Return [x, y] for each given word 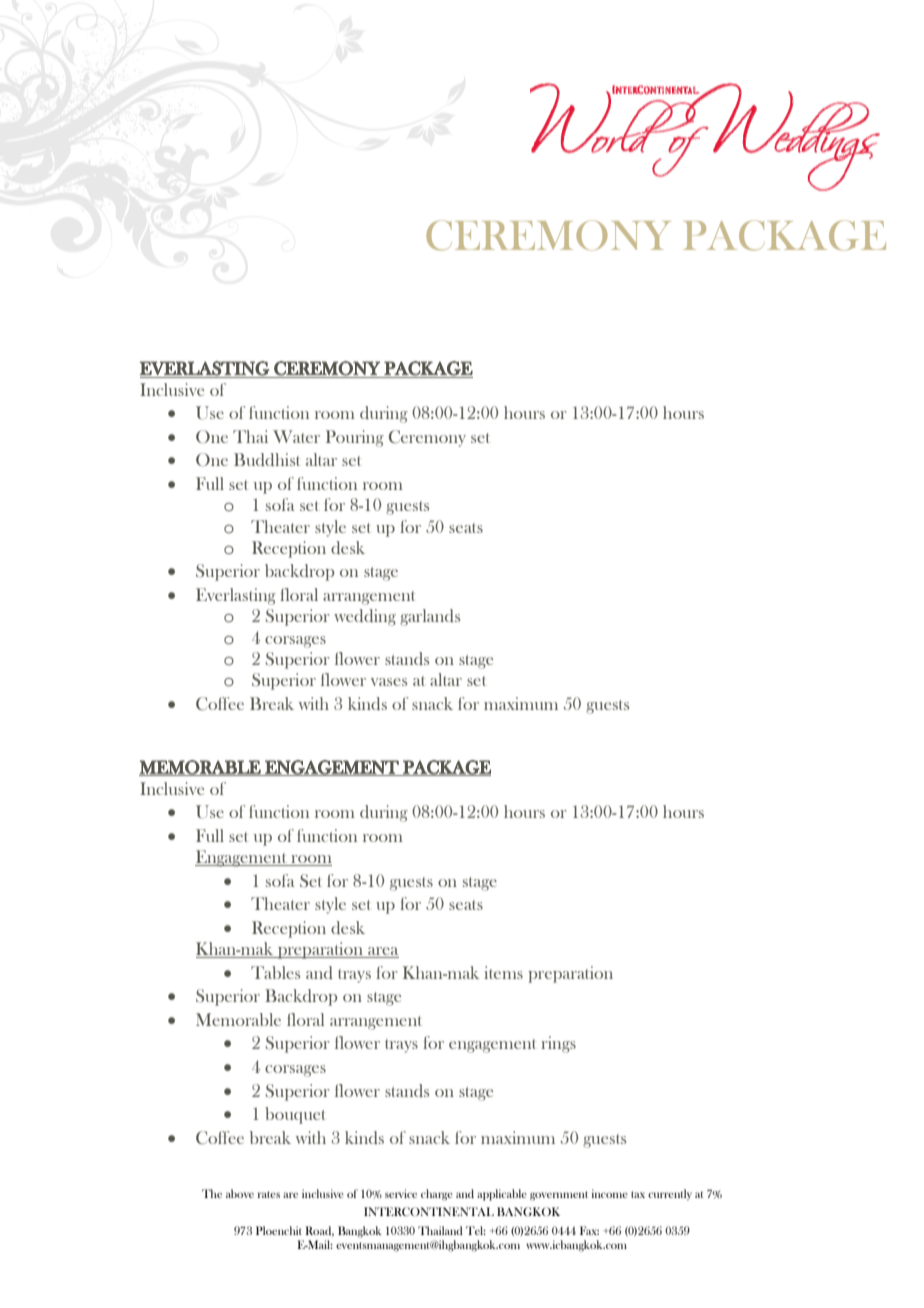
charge [437, 1195]
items [503, 972]
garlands [430, 617]
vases [389, 682]
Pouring [355, 438]
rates [269, 1194]
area [382, 952]
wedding [365, 617]
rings [558, 1044]
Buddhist [267, 459]
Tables [275, 972]
